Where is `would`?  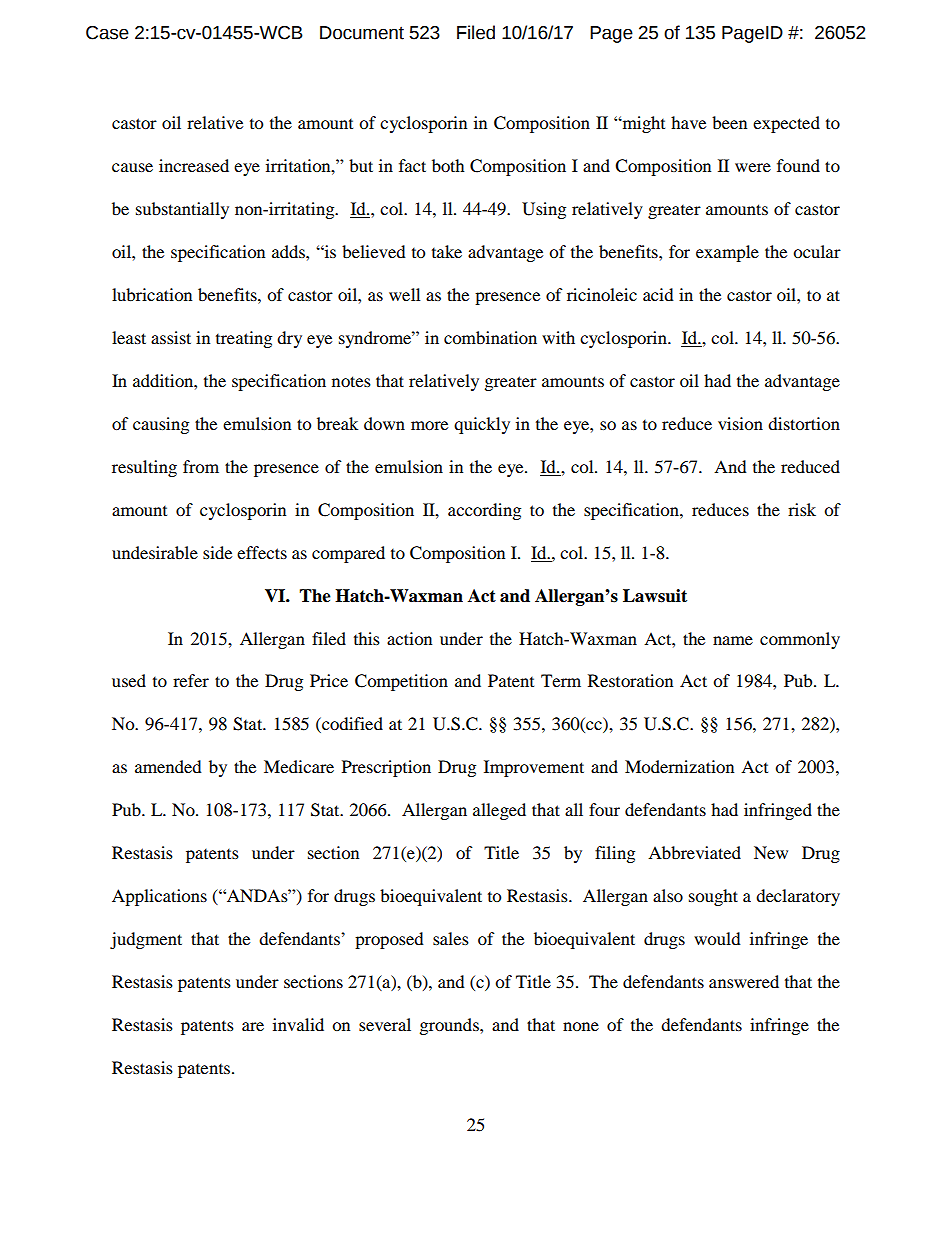
would is located at coordinates (717, 938).
